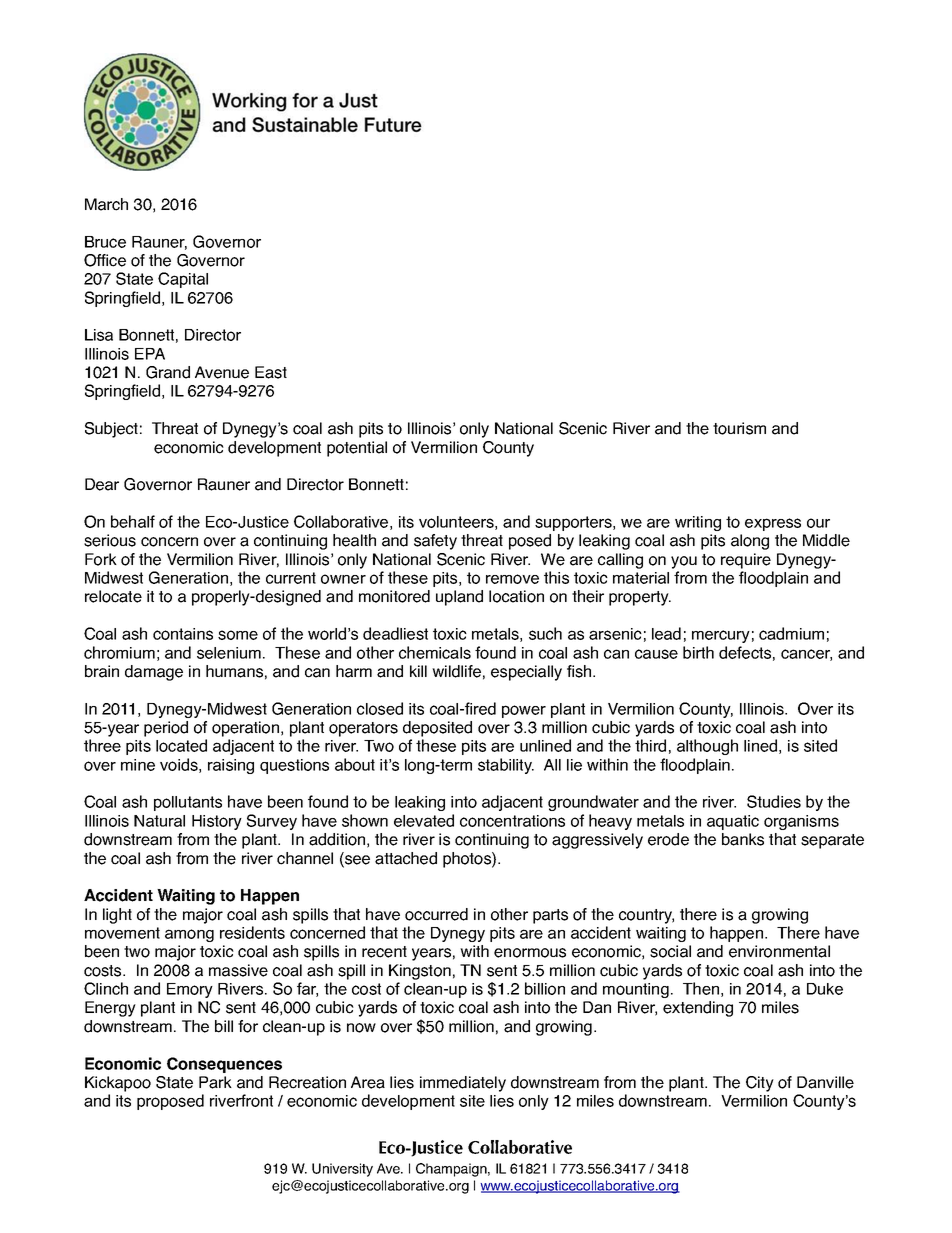 The height and width of the screenshot is (1233, 952). I want to click on City, so click(760, 1084).
